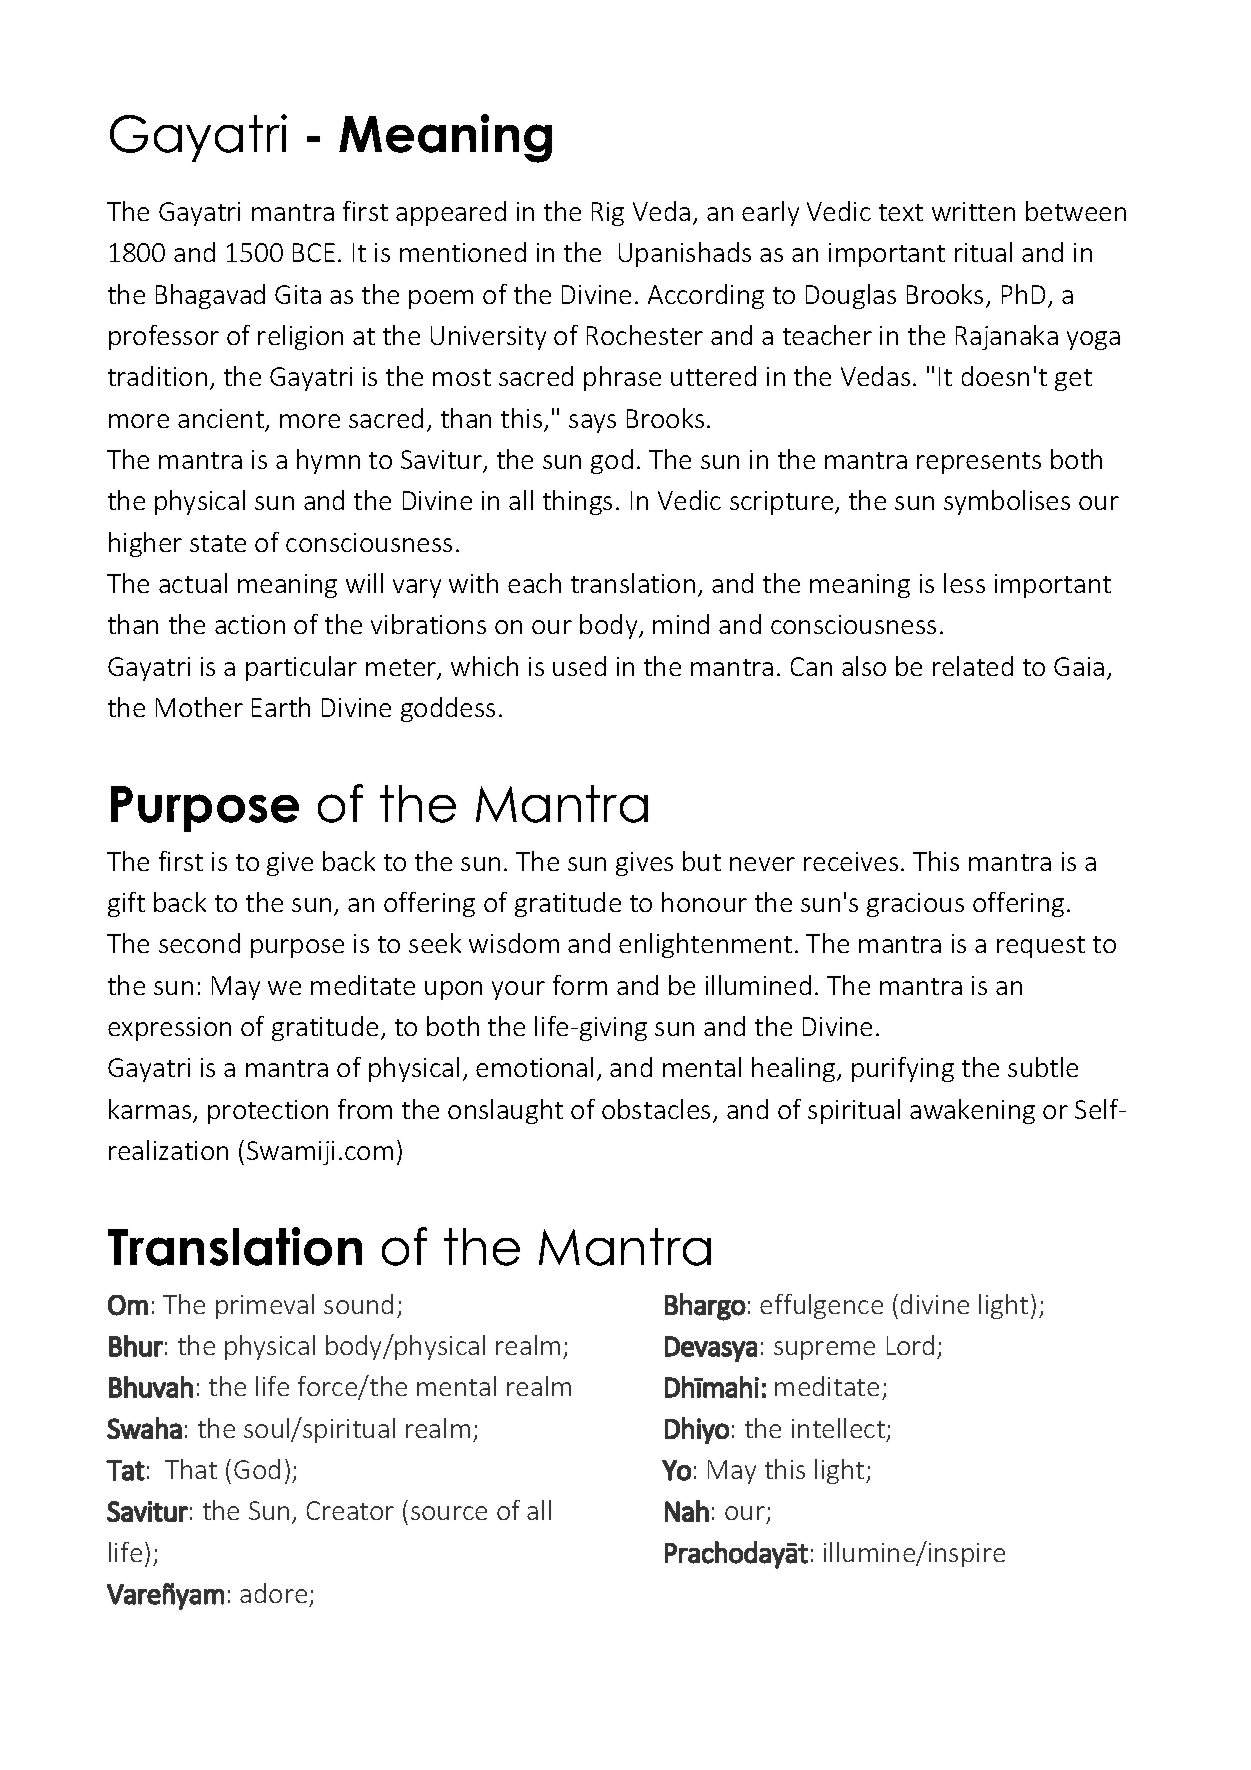  I want to click on adore, so click(273, 1593).
